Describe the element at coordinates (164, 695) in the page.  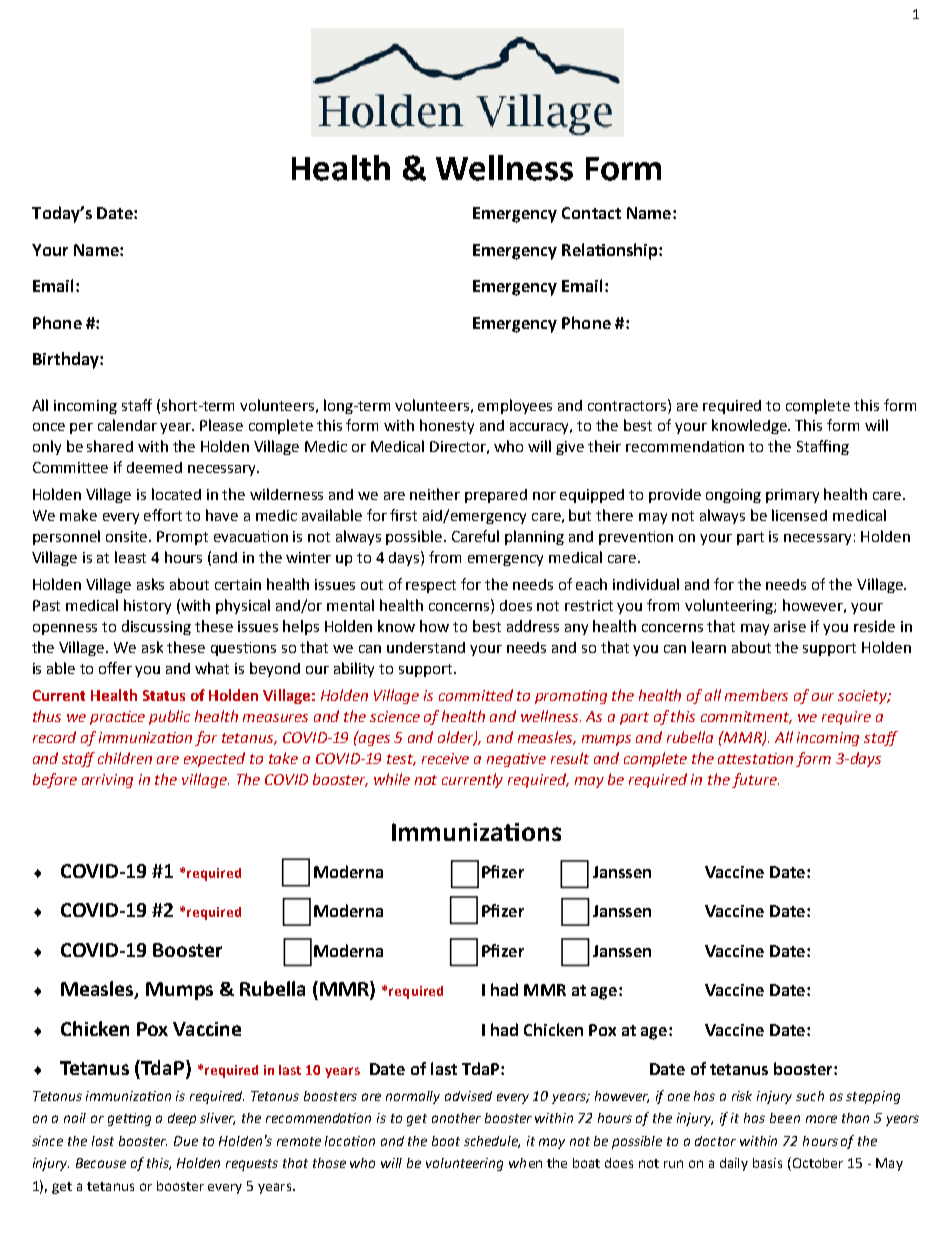
I see `Status` at that location.
